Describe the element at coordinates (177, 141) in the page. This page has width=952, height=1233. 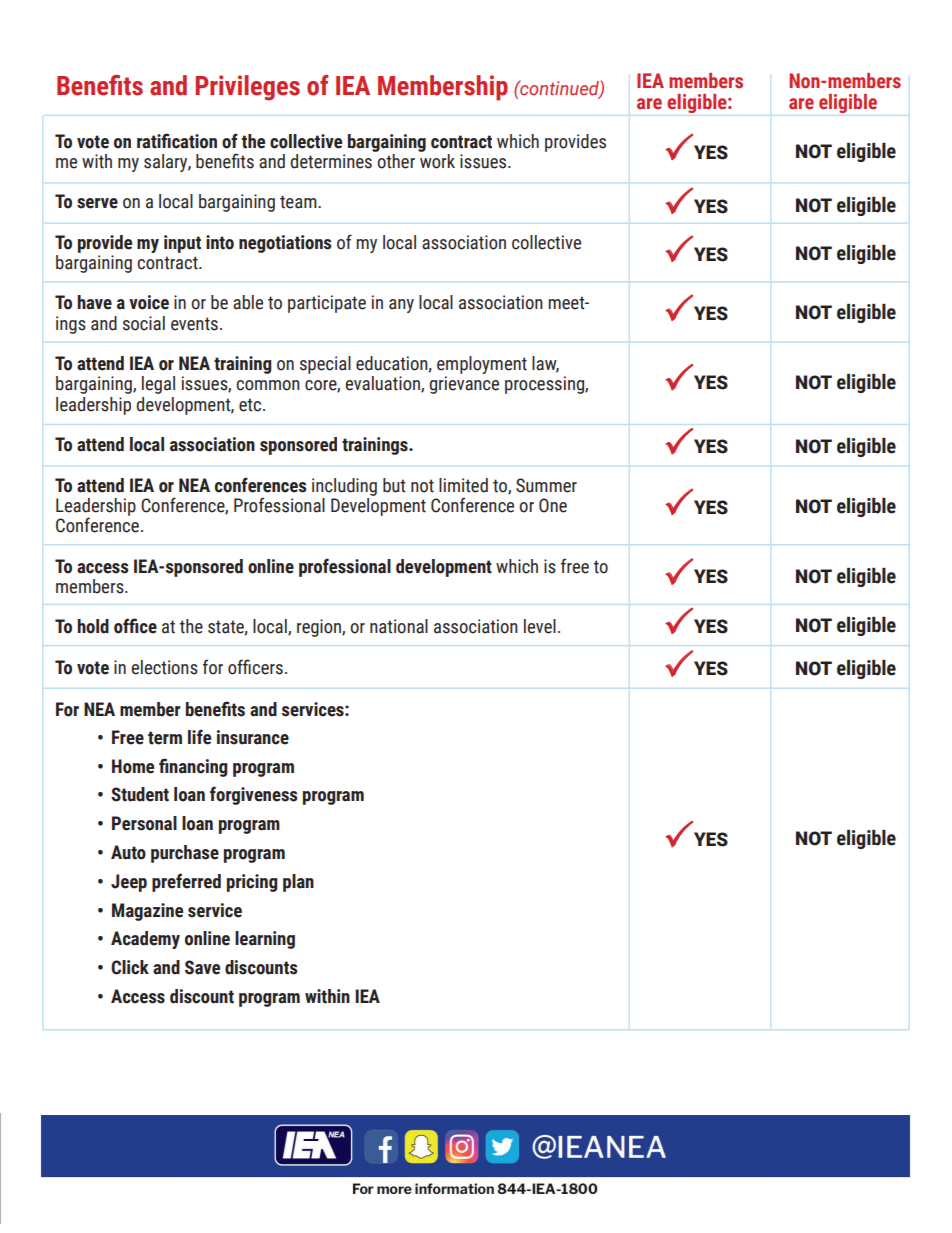
I see `ratification` at that location.
